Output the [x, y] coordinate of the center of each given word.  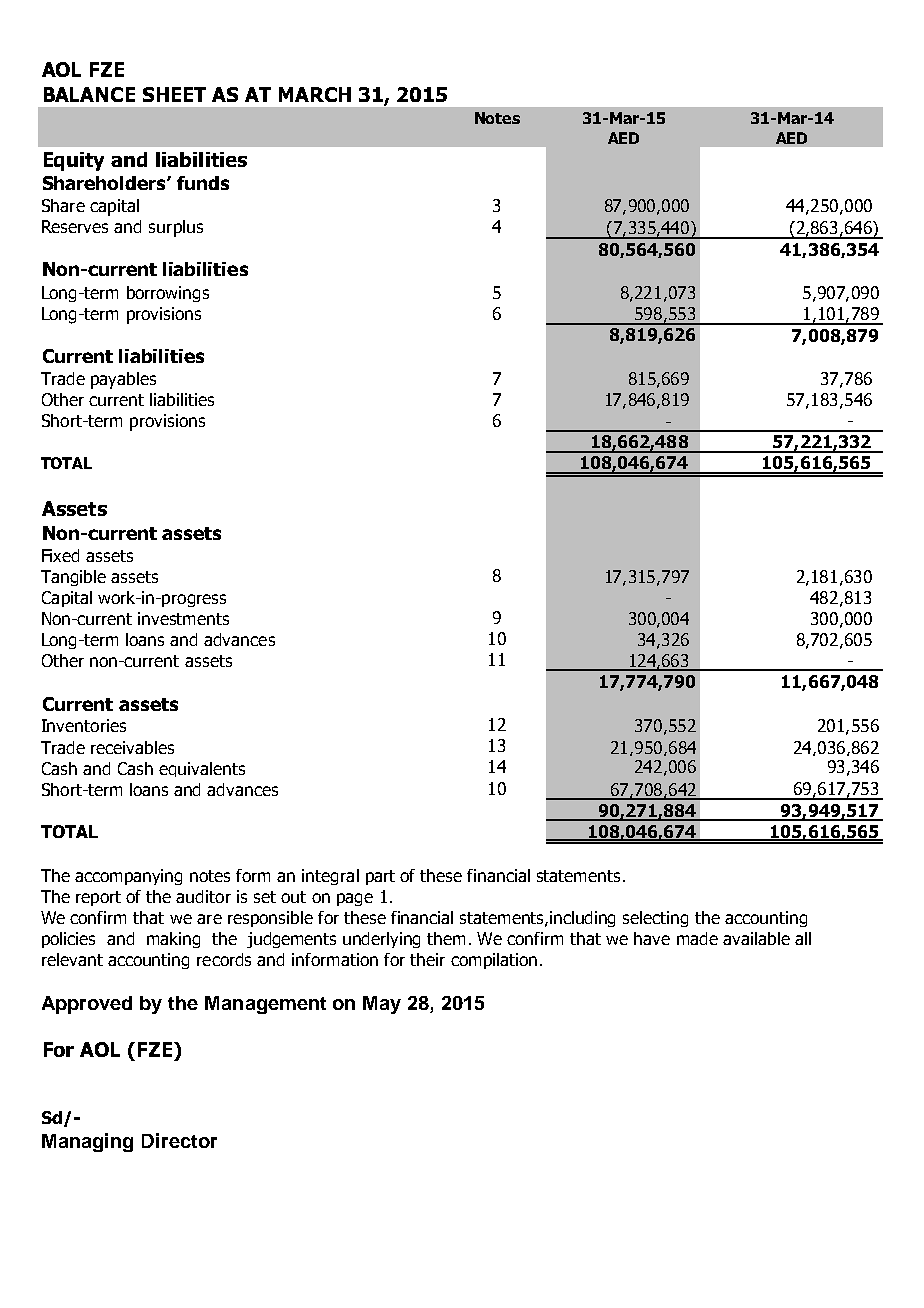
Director [179, 1140]
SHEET [174, 94]
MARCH [315, 94]
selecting [655, 919]
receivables [132, 747]
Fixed [60, 555]
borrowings [168, 294]
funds [203, 183]
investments [183, 618]
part [380, 877]
